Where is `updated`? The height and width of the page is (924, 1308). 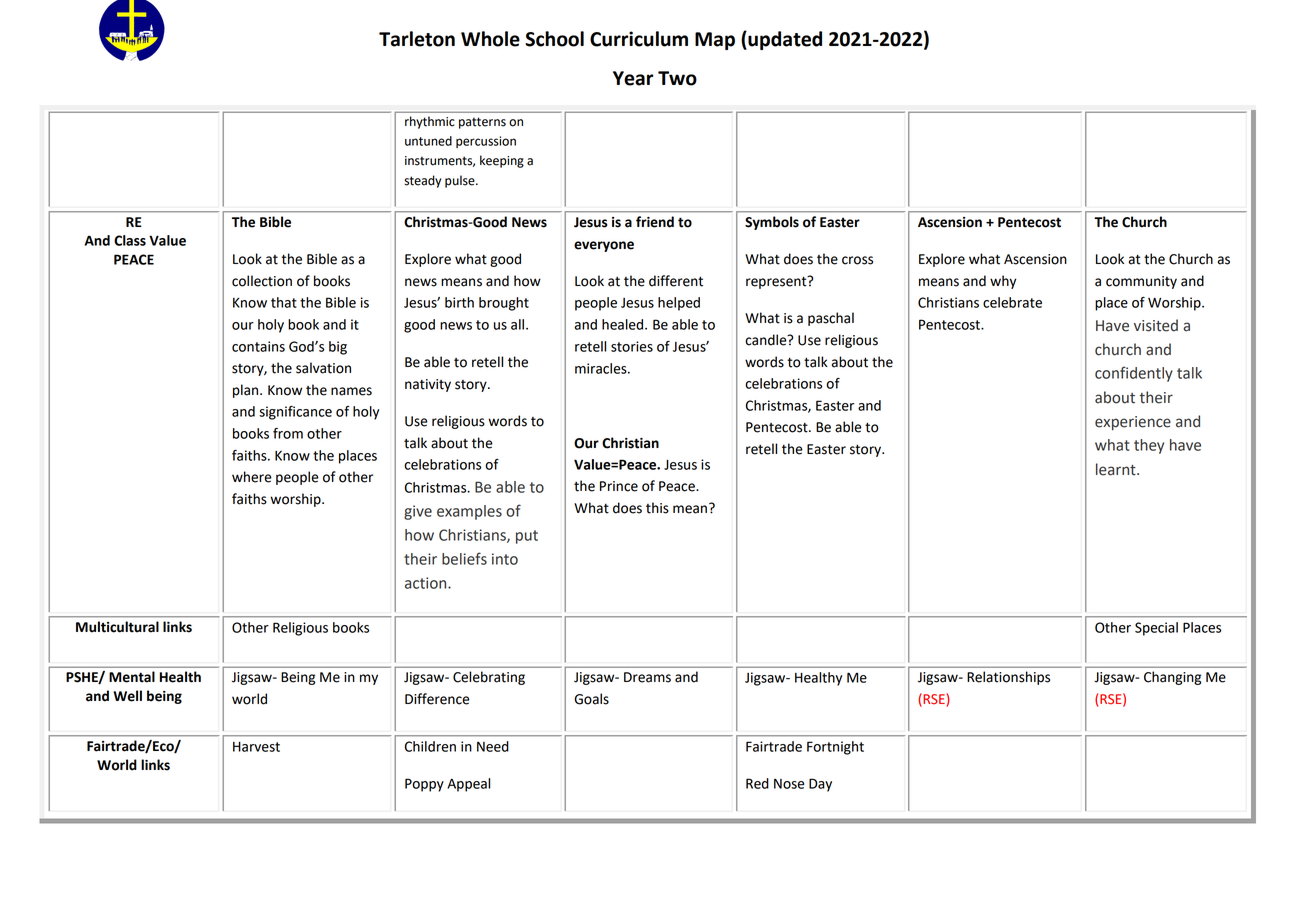 updated is located at coordinates (784, 40).
